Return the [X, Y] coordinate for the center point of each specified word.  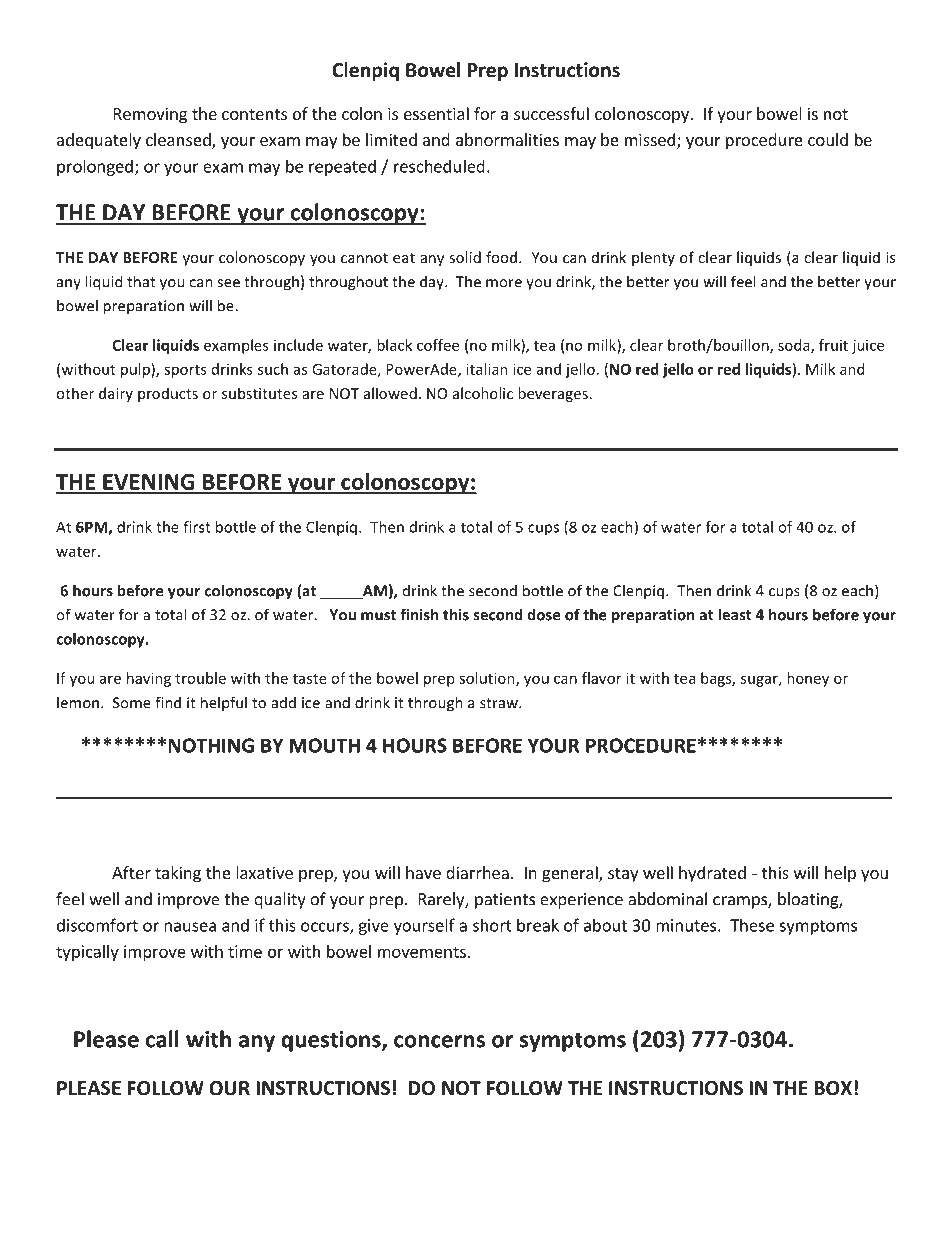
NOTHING [211, 745]
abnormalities [507, 139]
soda [795, 346]
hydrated [712, 874]
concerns [439, 1041]
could [828, 139]
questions [332, 1041]
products [168, 394]
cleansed [179, 141]
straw [500, 703]
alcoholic [483, 393]
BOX [833, 1088]
